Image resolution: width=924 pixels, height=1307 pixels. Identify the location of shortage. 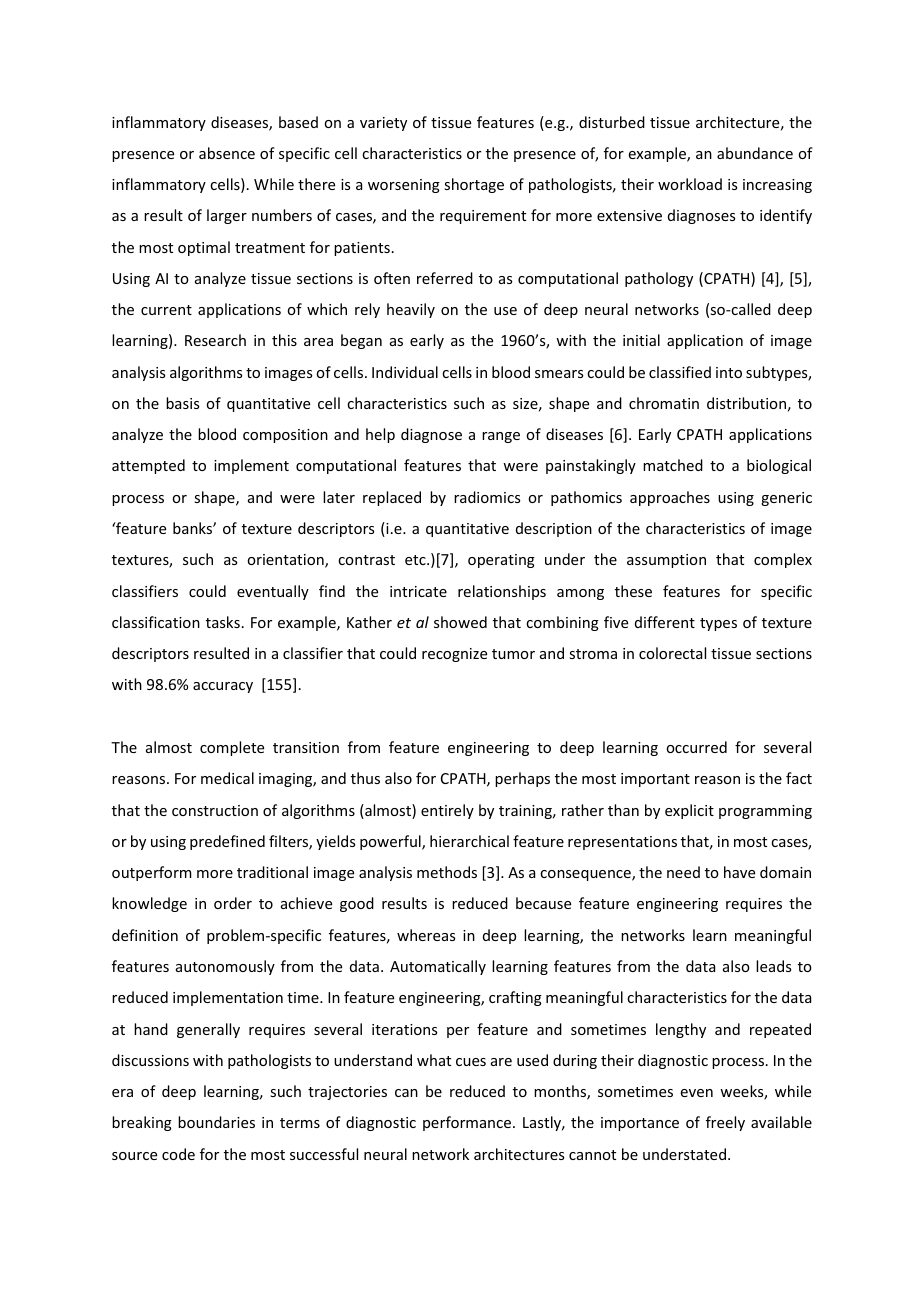
(474, 185).
